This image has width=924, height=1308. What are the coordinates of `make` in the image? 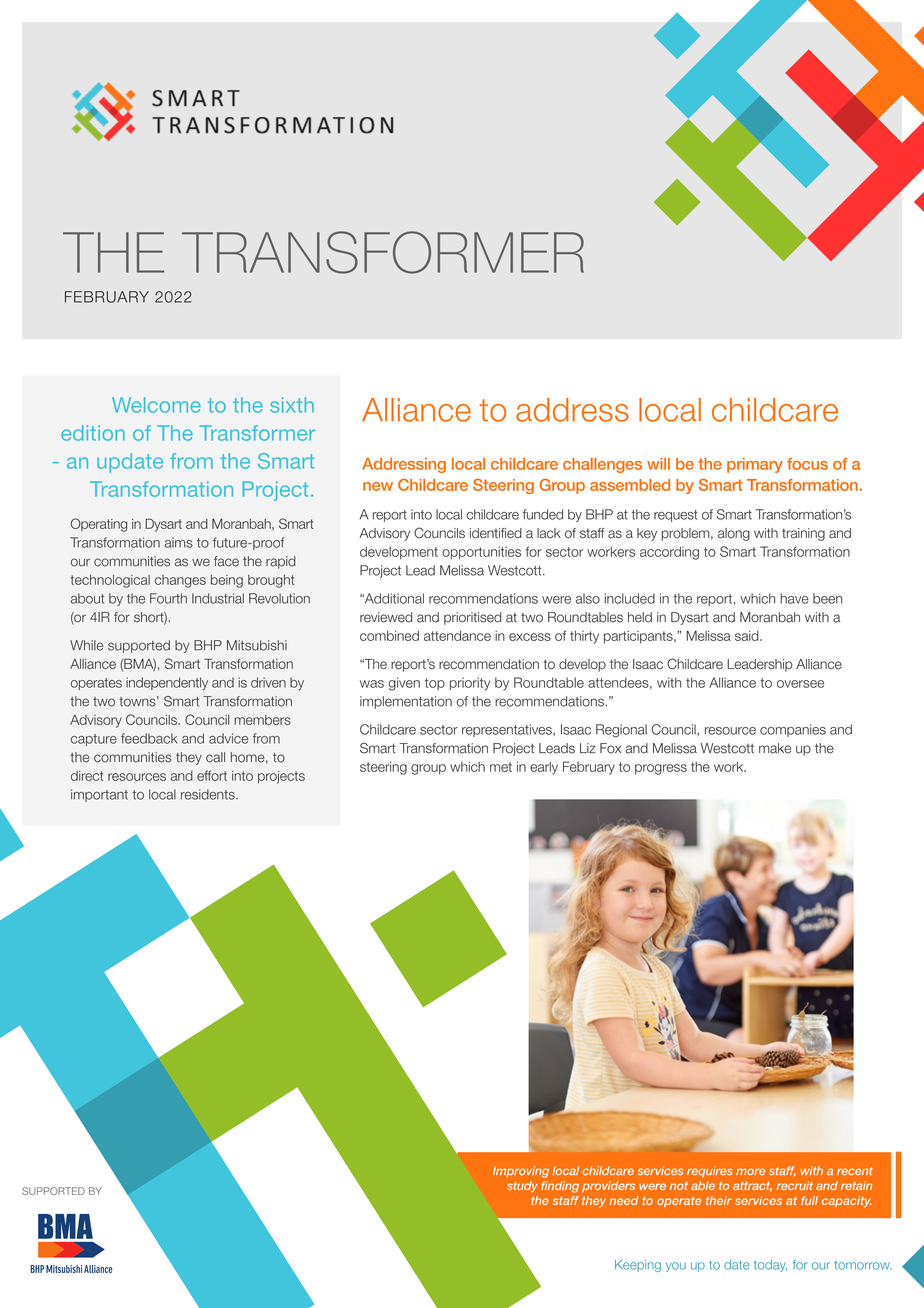 It's located at (775, 748).
